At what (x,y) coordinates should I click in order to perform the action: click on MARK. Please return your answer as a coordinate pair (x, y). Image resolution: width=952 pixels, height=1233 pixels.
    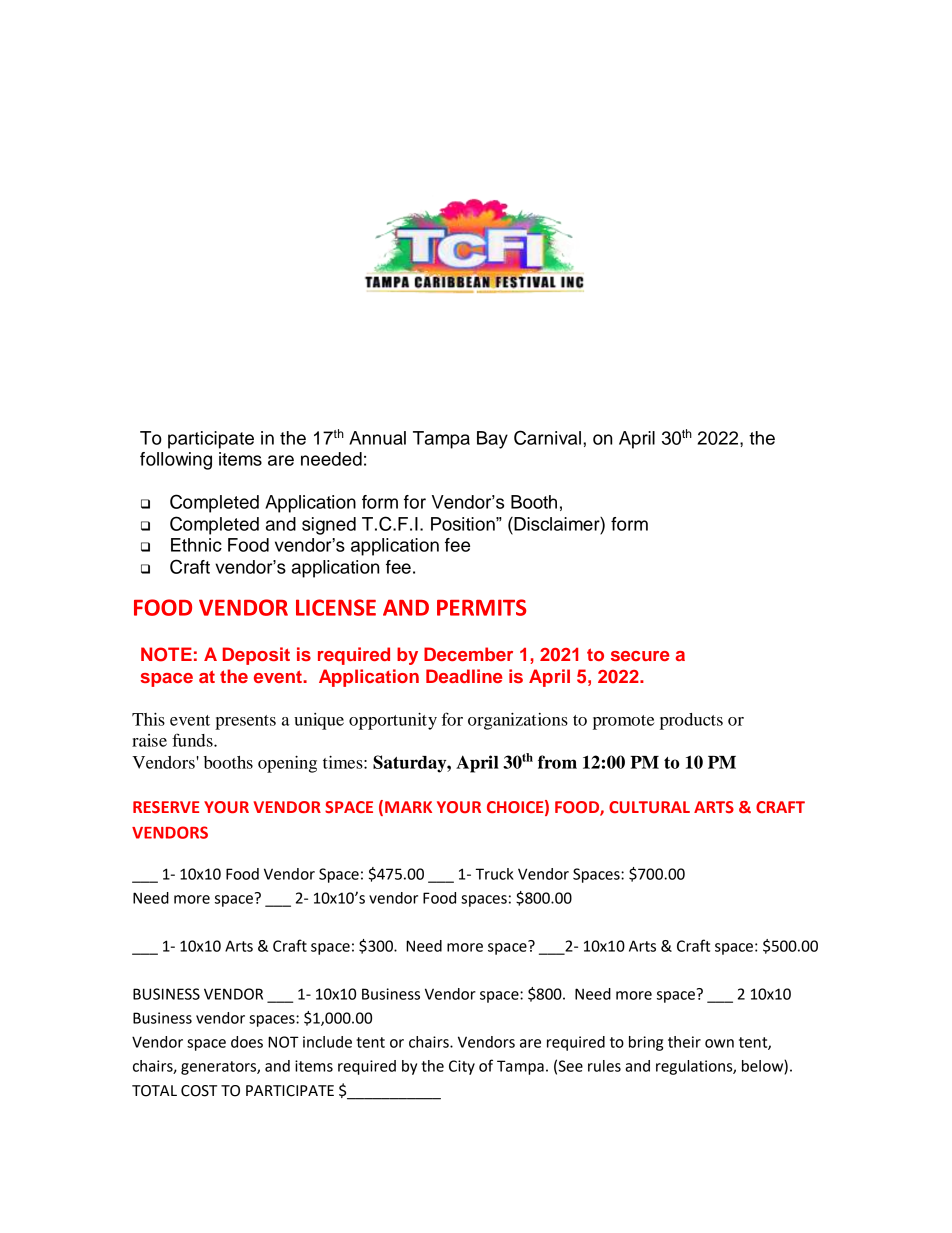
    Looking at the image, I should click on (408, 807).
